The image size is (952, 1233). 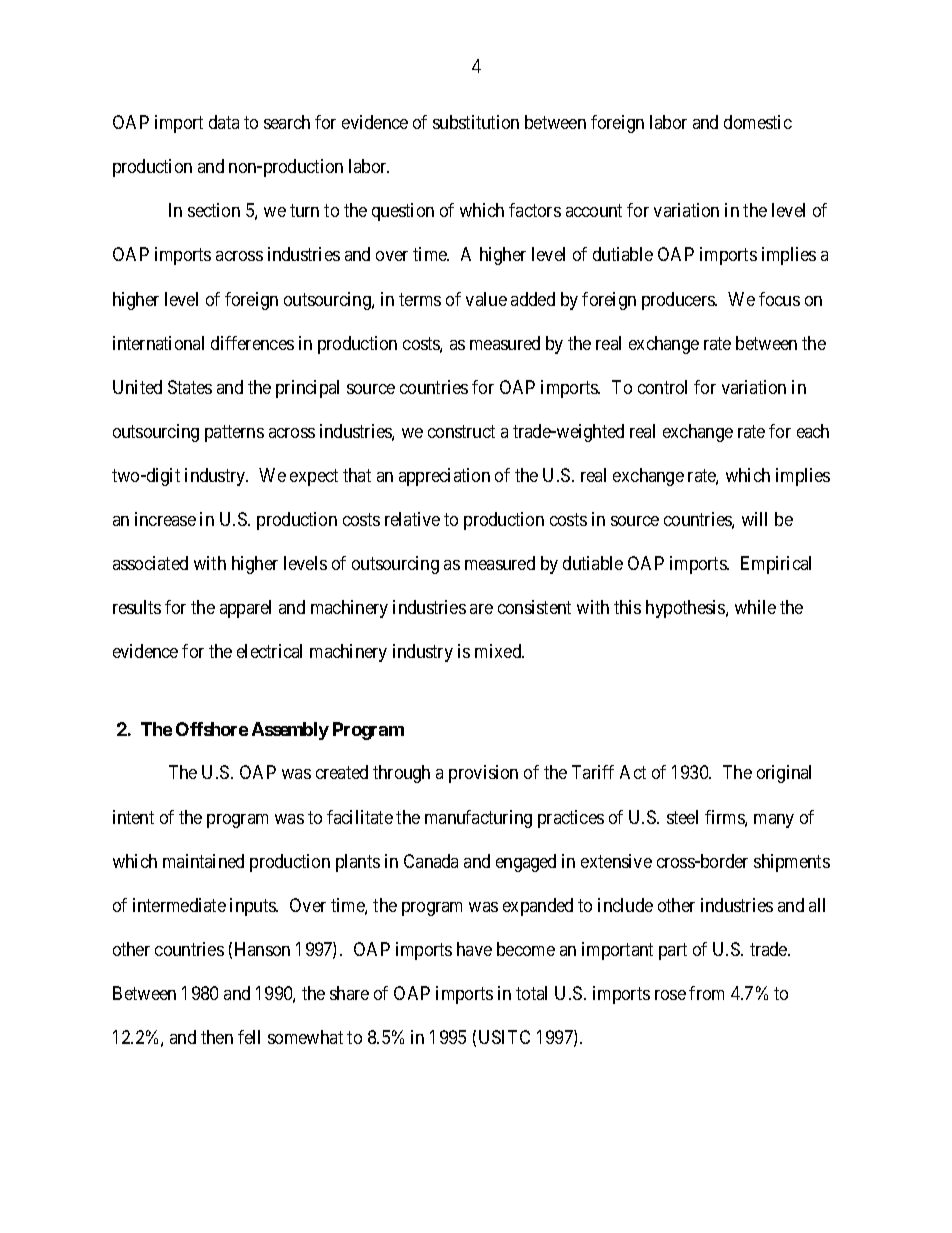 I want to click on have, so click(x=474, y=949).
